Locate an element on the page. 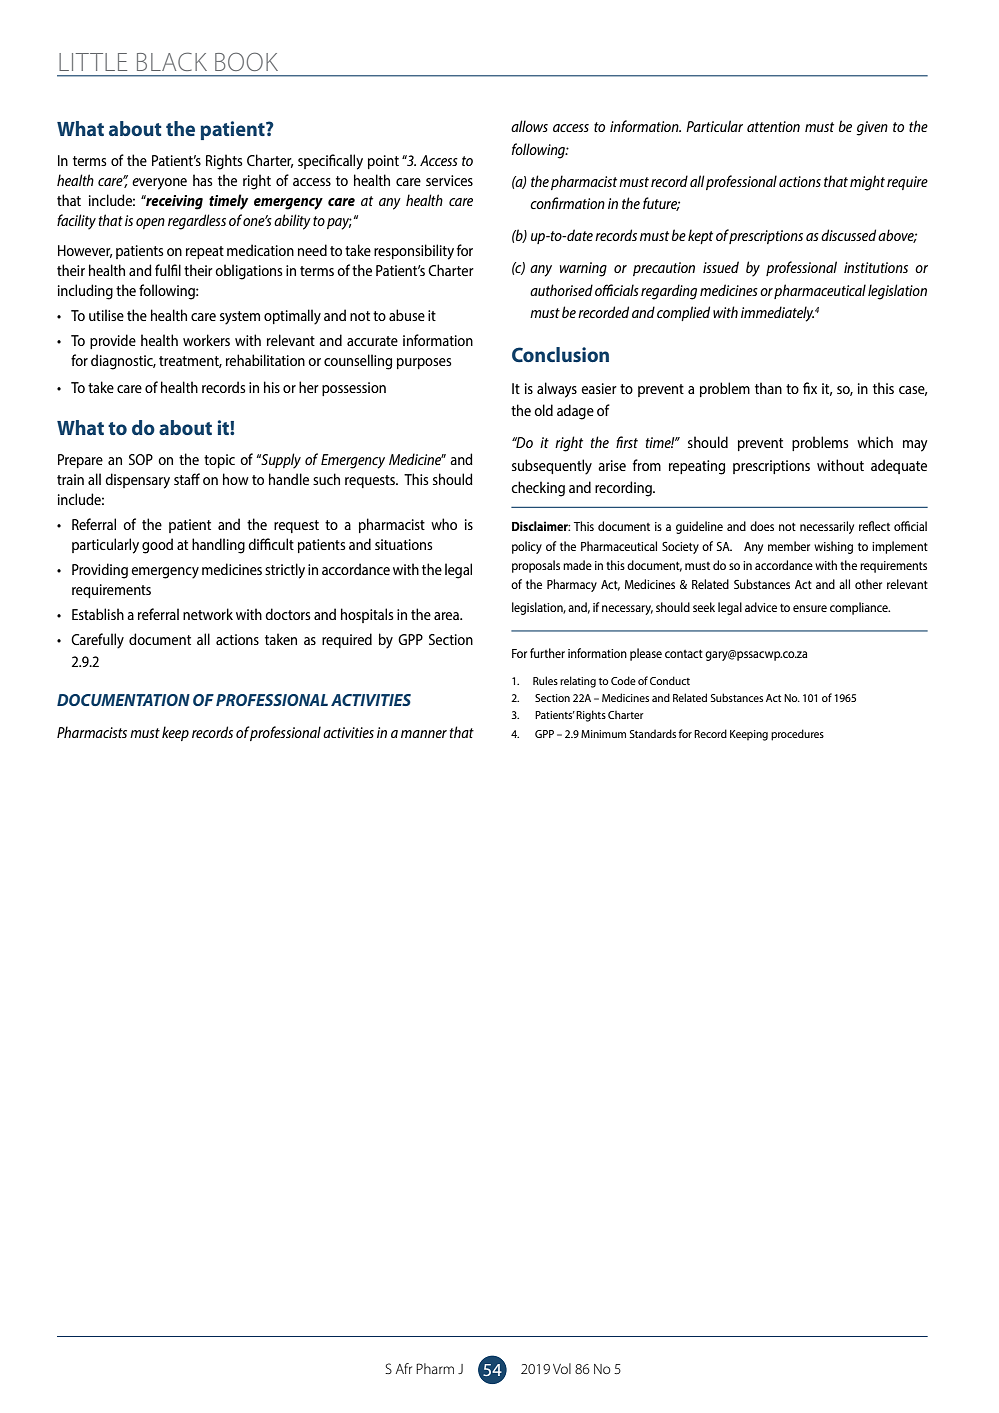  SOP is located at coordinates (141, 459).
